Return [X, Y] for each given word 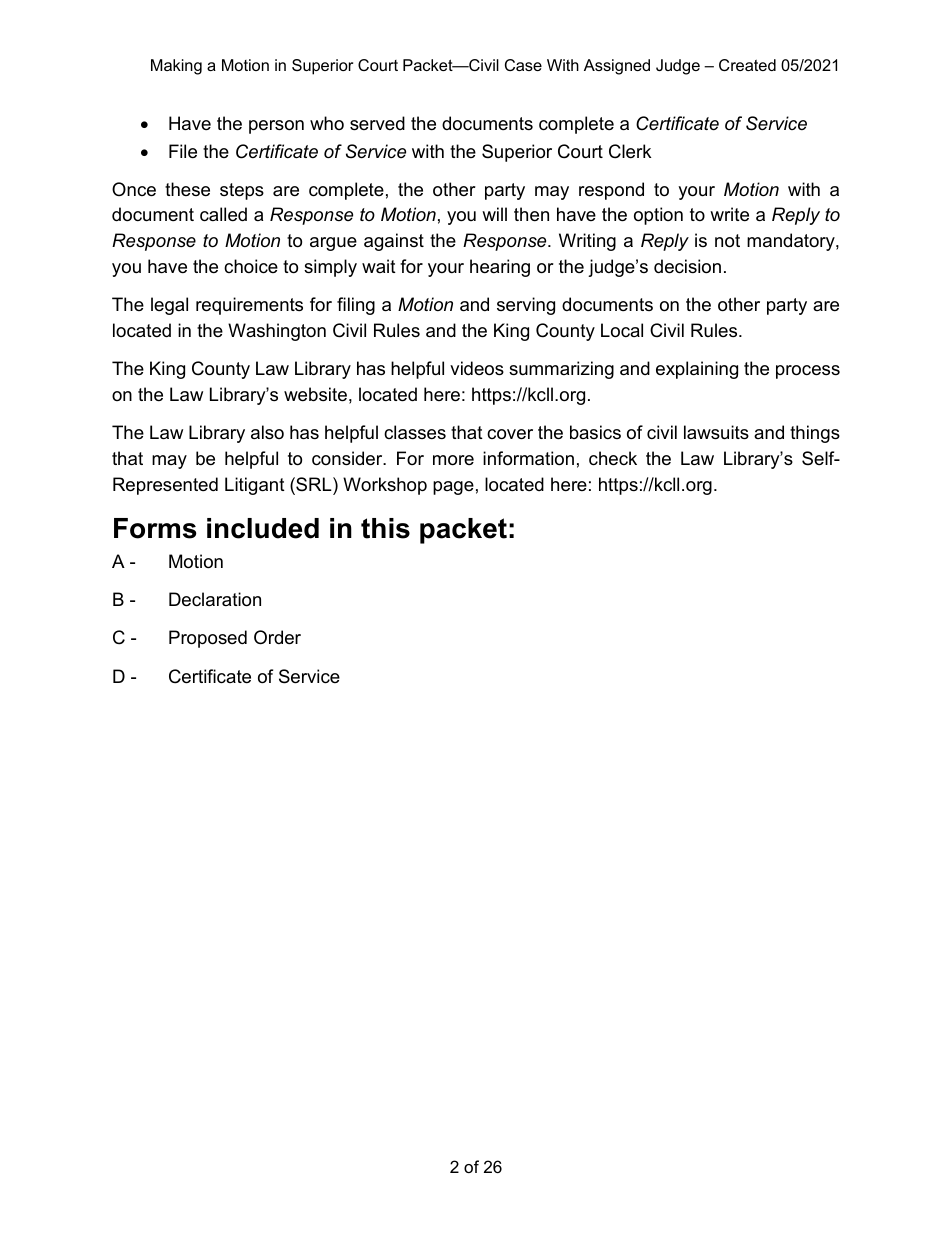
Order [277, 637]
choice [251, 266]
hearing [500, 268]
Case [523, 65]
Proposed [208, 639]
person [276, 127]
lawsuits [716, 432]
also [267, 432]
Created [747, 65]
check [613, 458]
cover [510, 434]
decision [687, 266]
